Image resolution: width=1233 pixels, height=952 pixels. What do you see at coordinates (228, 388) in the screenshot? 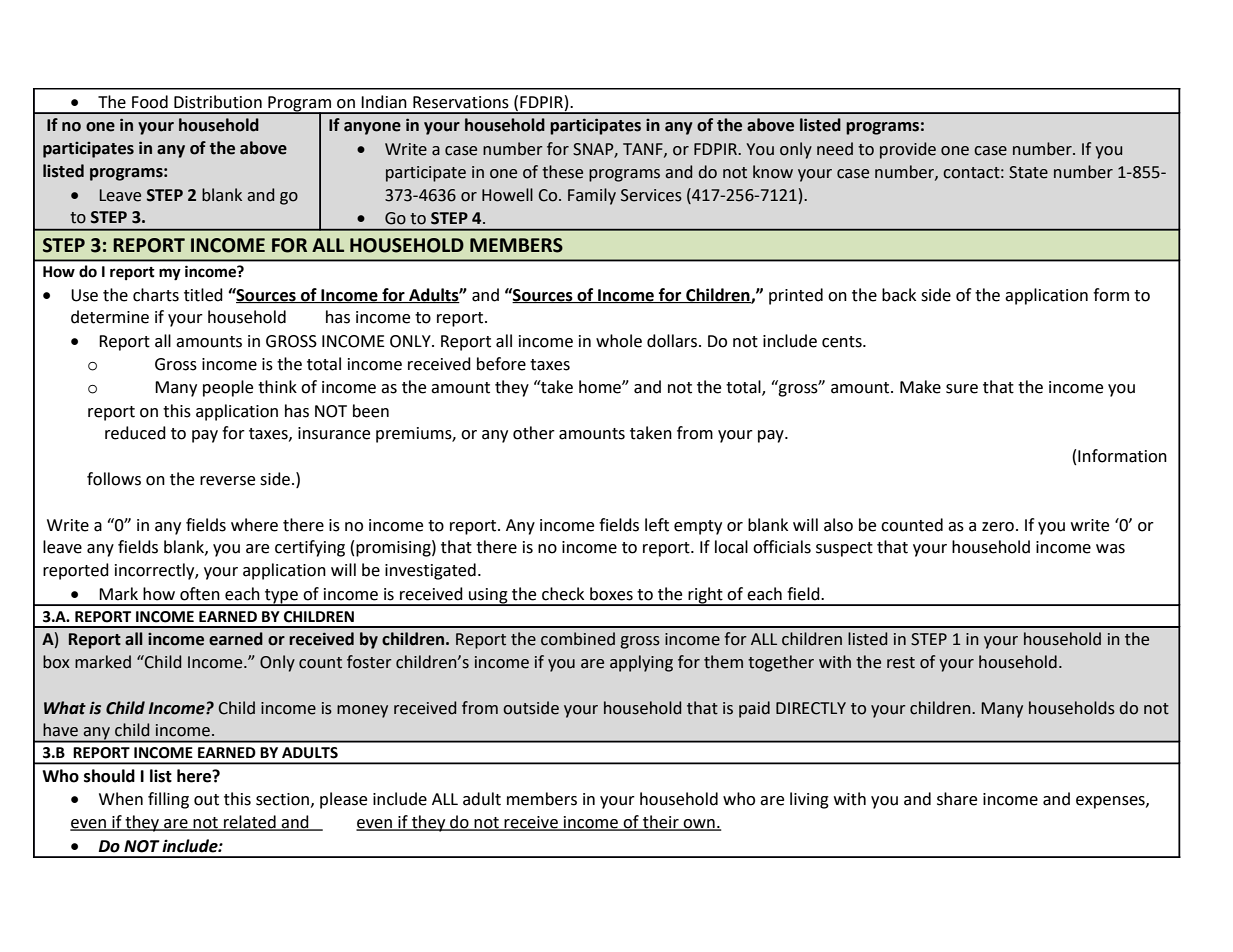
I see `people` at bounding box center [228, 388].
